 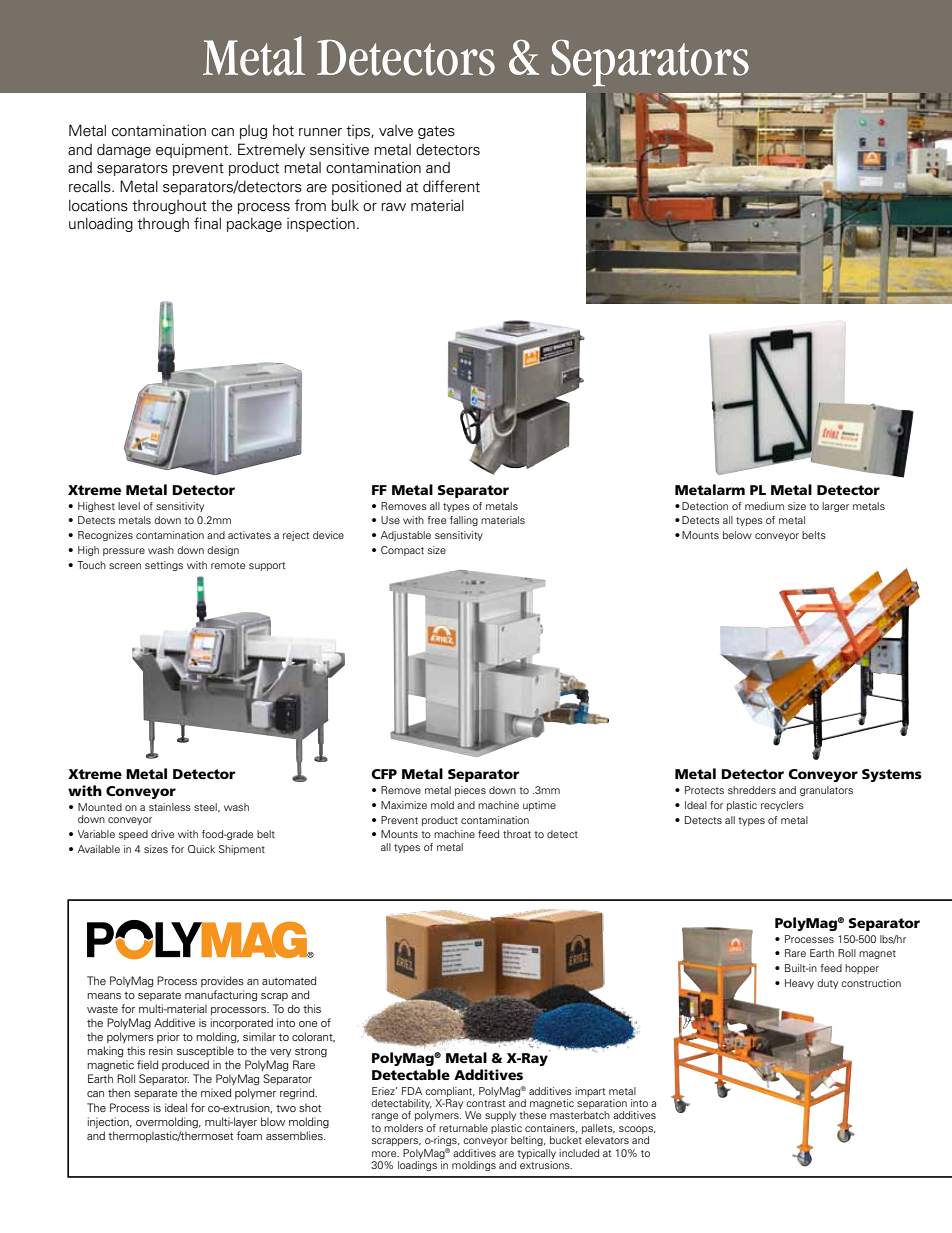 What do you see at coordinates (737, 535) in the screenshot?
I see `below` at bounding box center [737, 535].
